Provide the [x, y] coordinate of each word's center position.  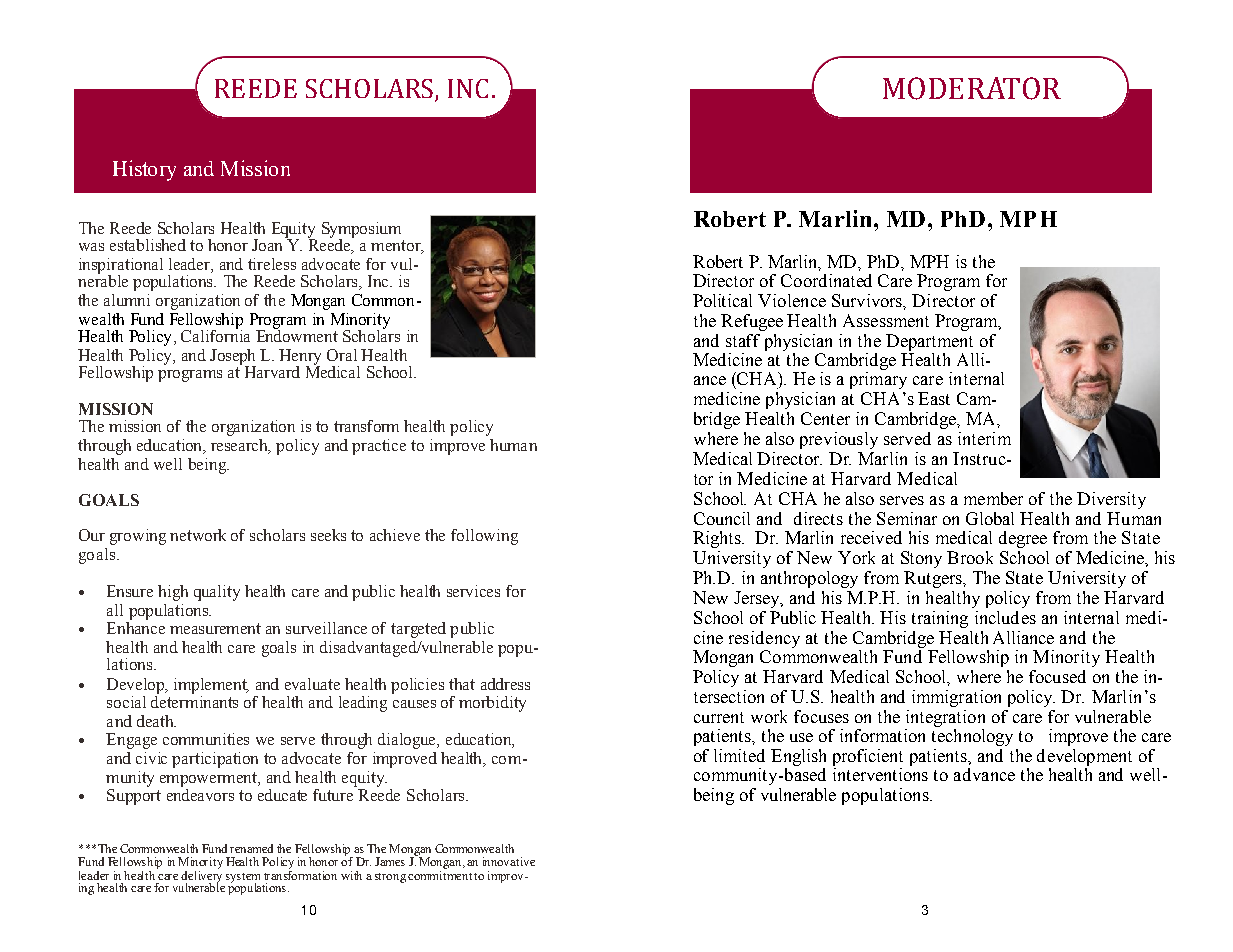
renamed [251, 848]
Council [722, 518]
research [241, 446]
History [144, 170]
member [993, 498]
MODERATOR [972, 88]
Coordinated [826, 280]
